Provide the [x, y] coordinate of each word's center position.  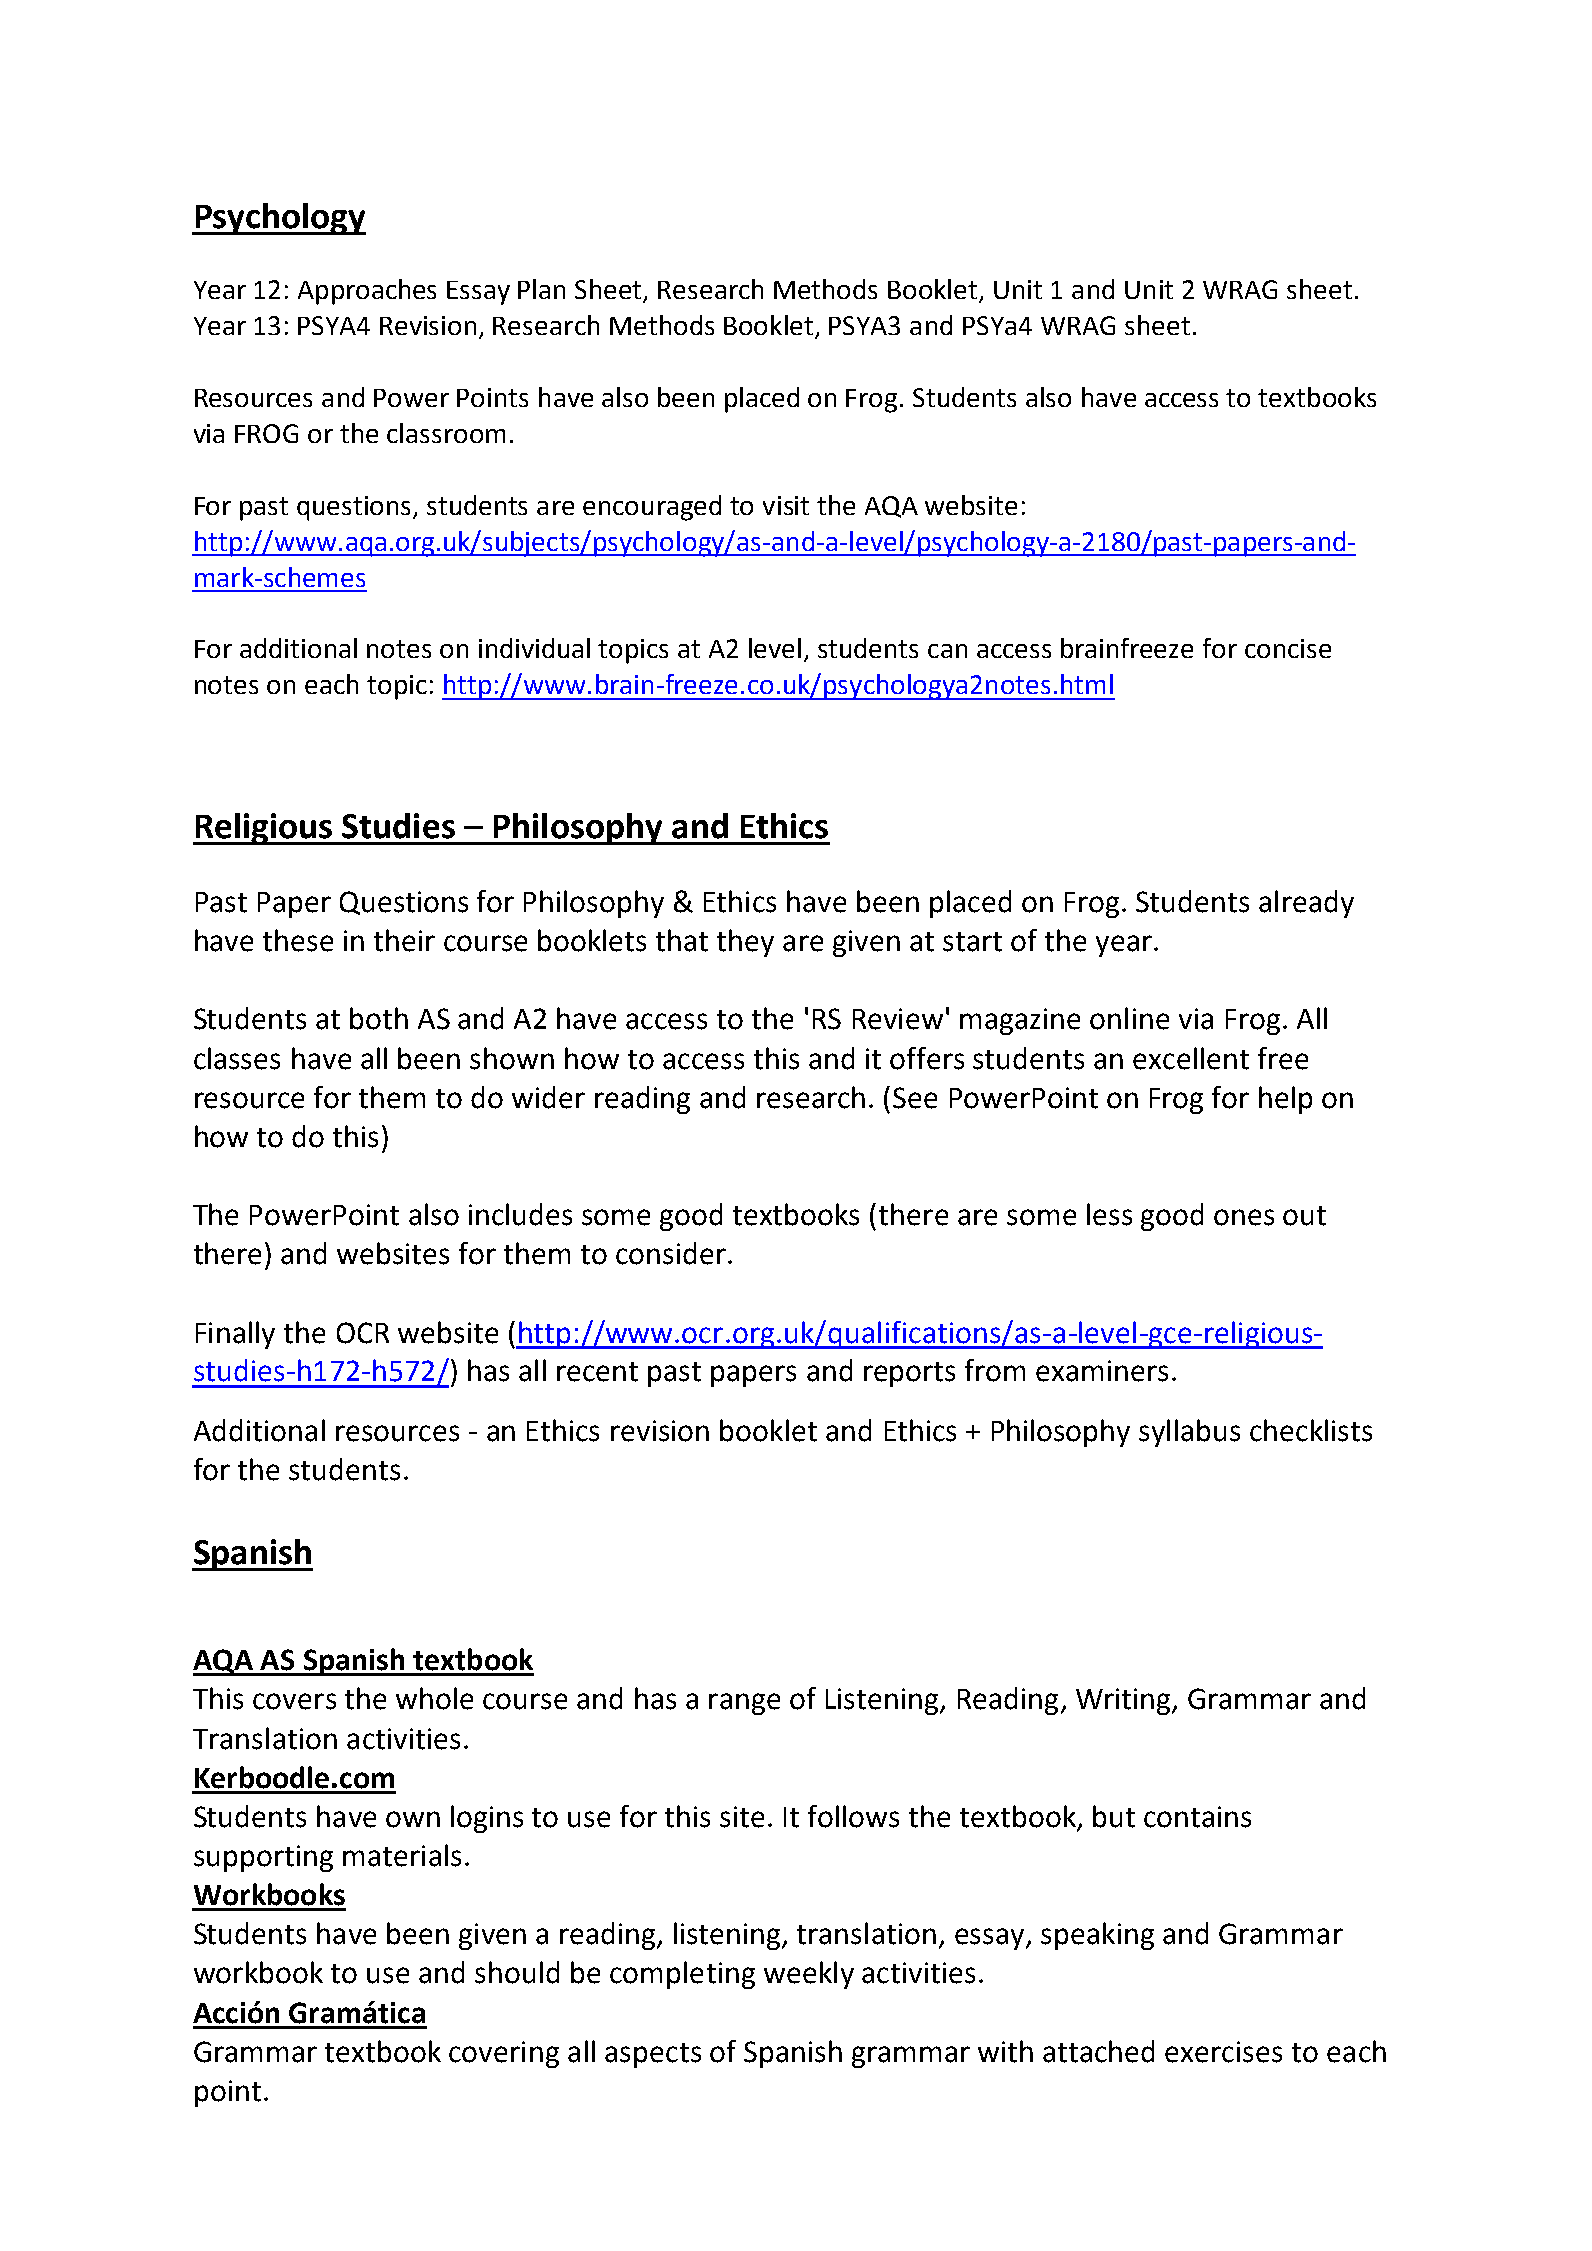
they [745, 943]
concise [1288, 648]
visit [786, 505]
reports [909, 1374]
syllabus [1189, 1433]
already [1306, 904]
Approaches [367, 292]
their [404, 940]
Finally [235, 1335]
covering [504, 2054]
